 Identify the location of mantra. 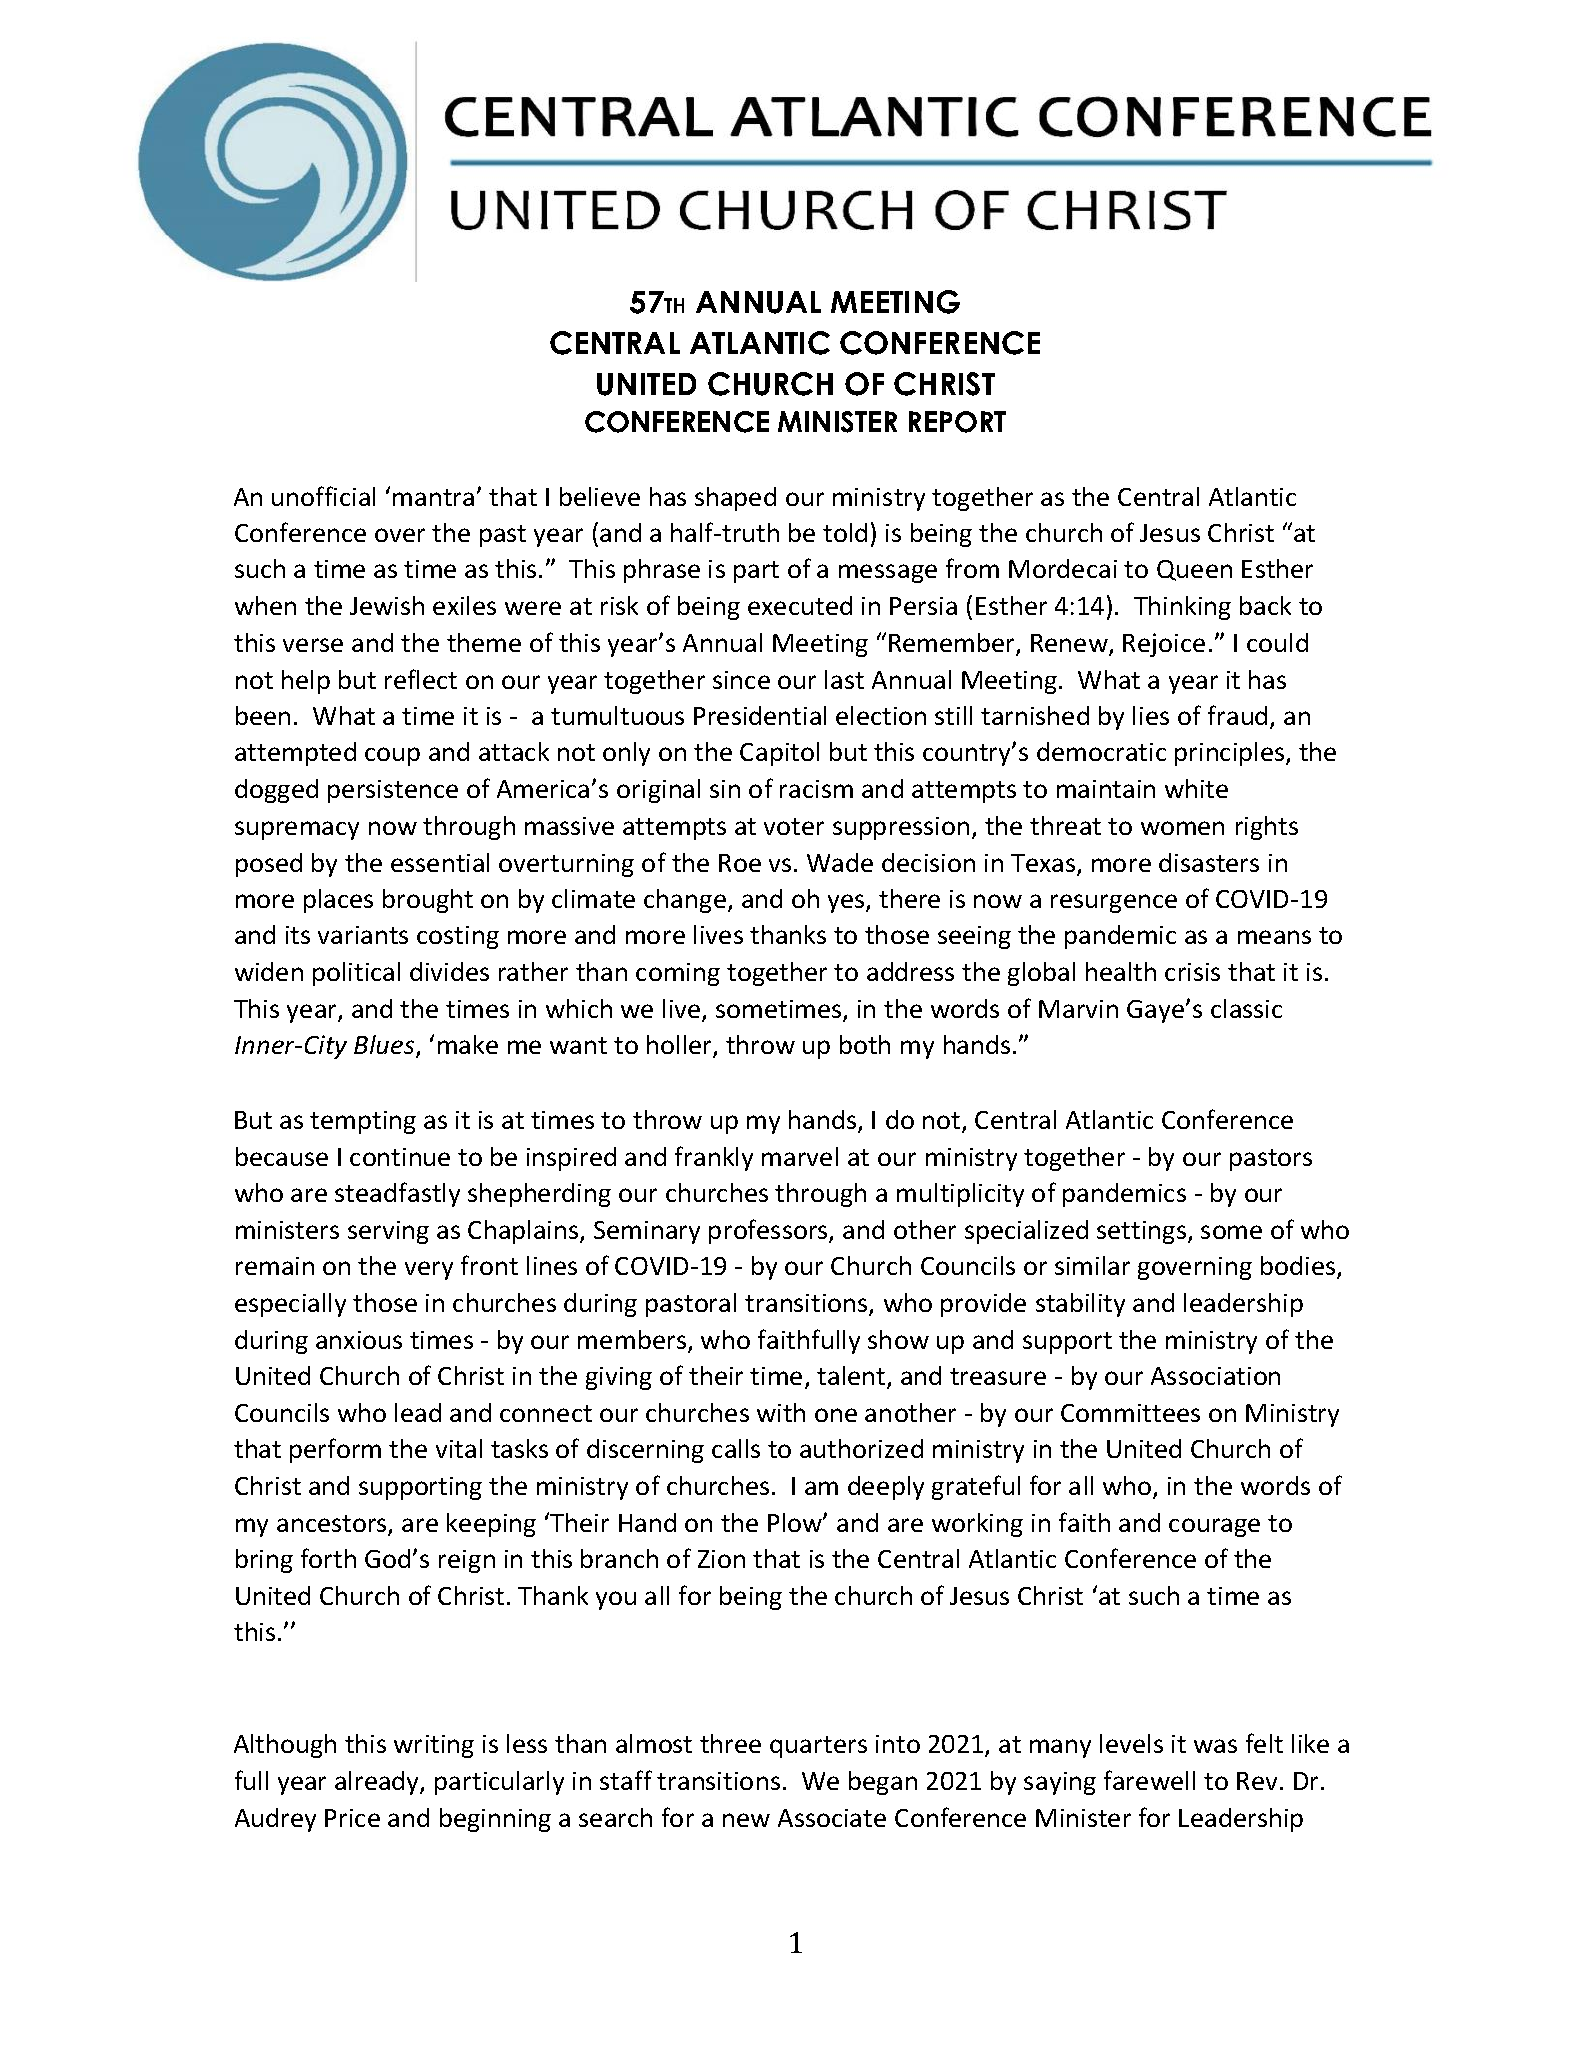
(433, 497).
